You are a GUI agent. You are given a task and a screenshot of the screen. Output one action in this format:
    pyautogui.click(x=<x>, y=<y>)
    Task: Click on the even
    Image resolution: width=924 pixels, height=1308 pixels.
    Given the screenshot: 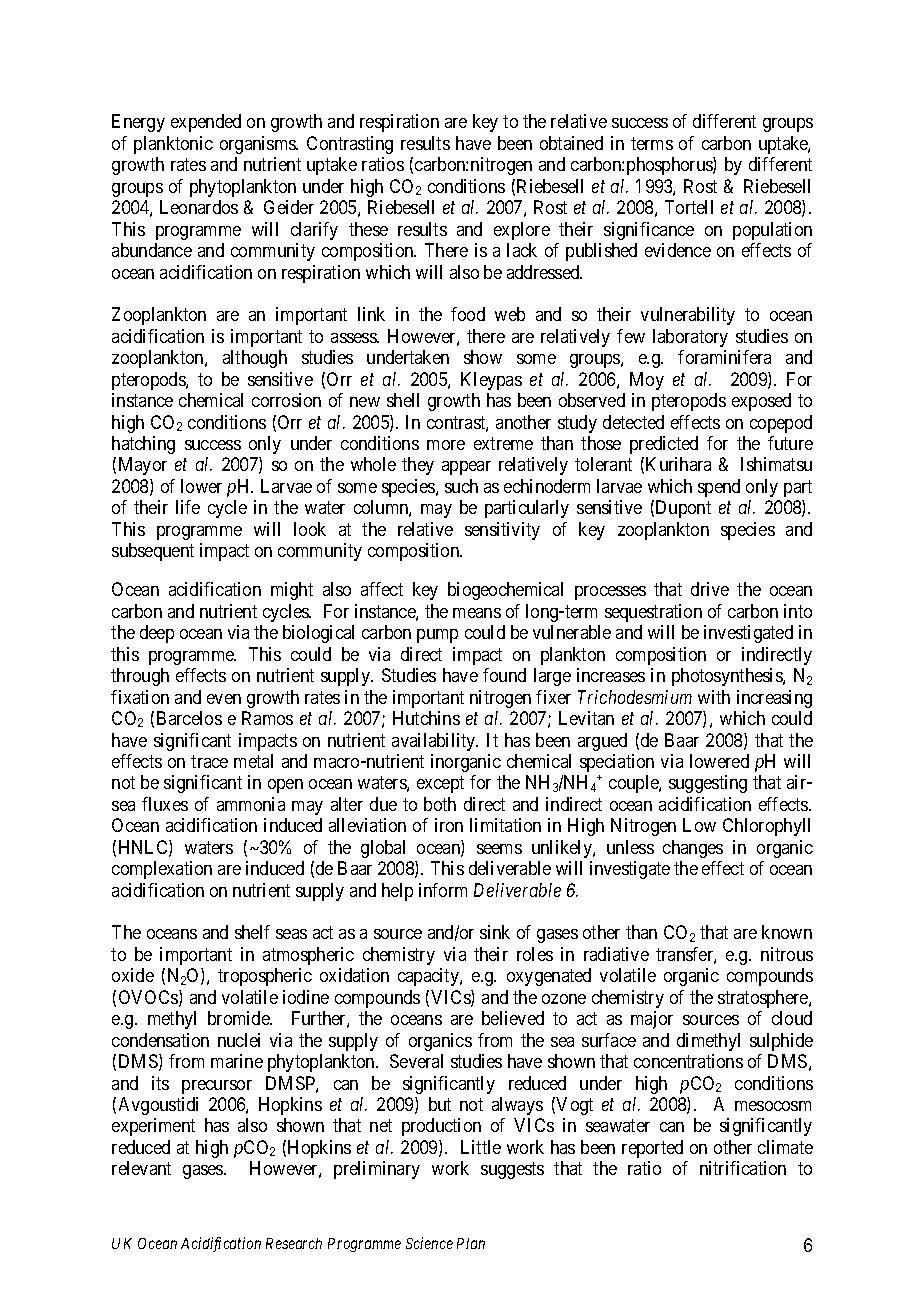 What is the action you would take?
    pyautogui.click(x=224, y=699)
